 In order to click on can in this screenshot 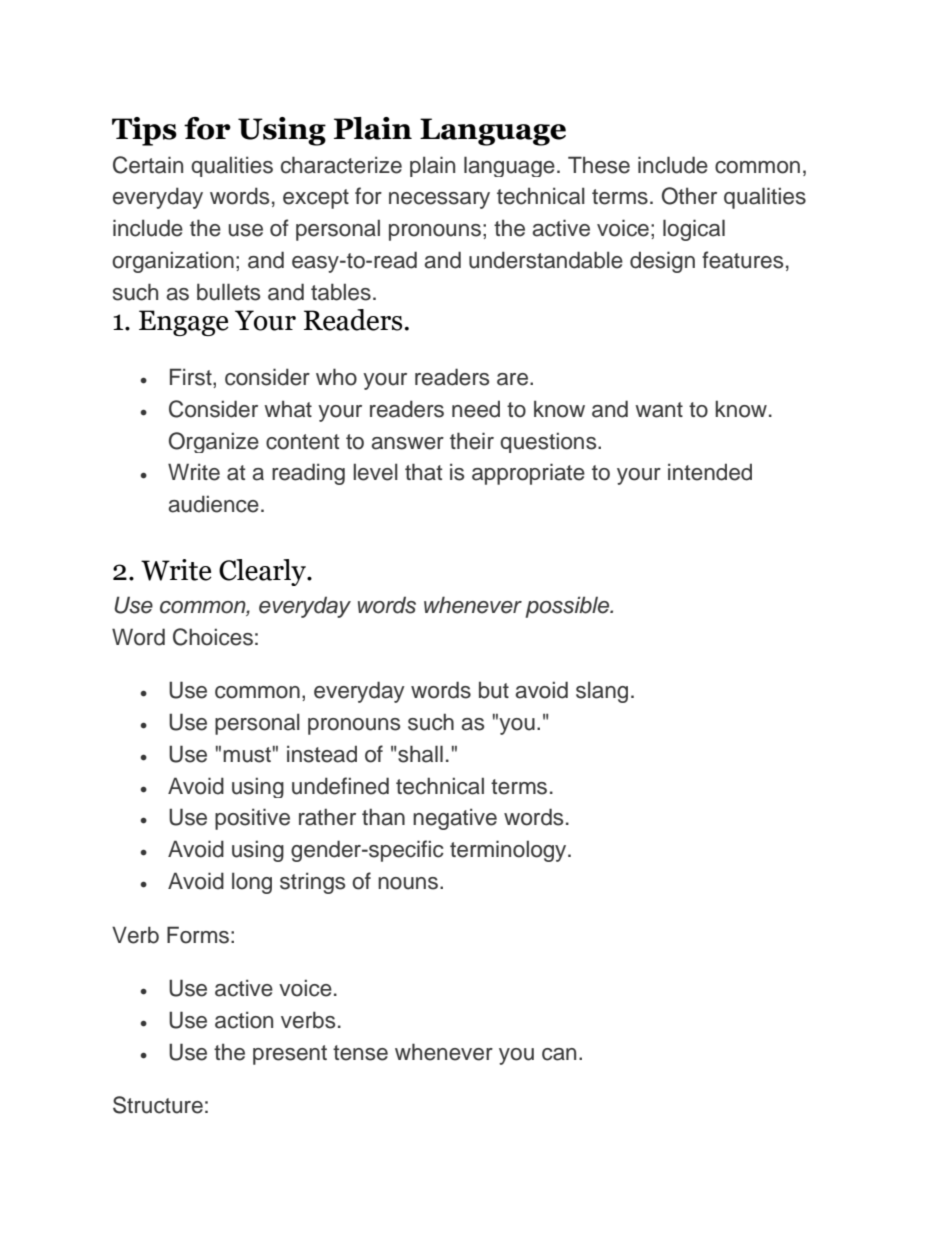, I will do `click(559, 1054)`.
